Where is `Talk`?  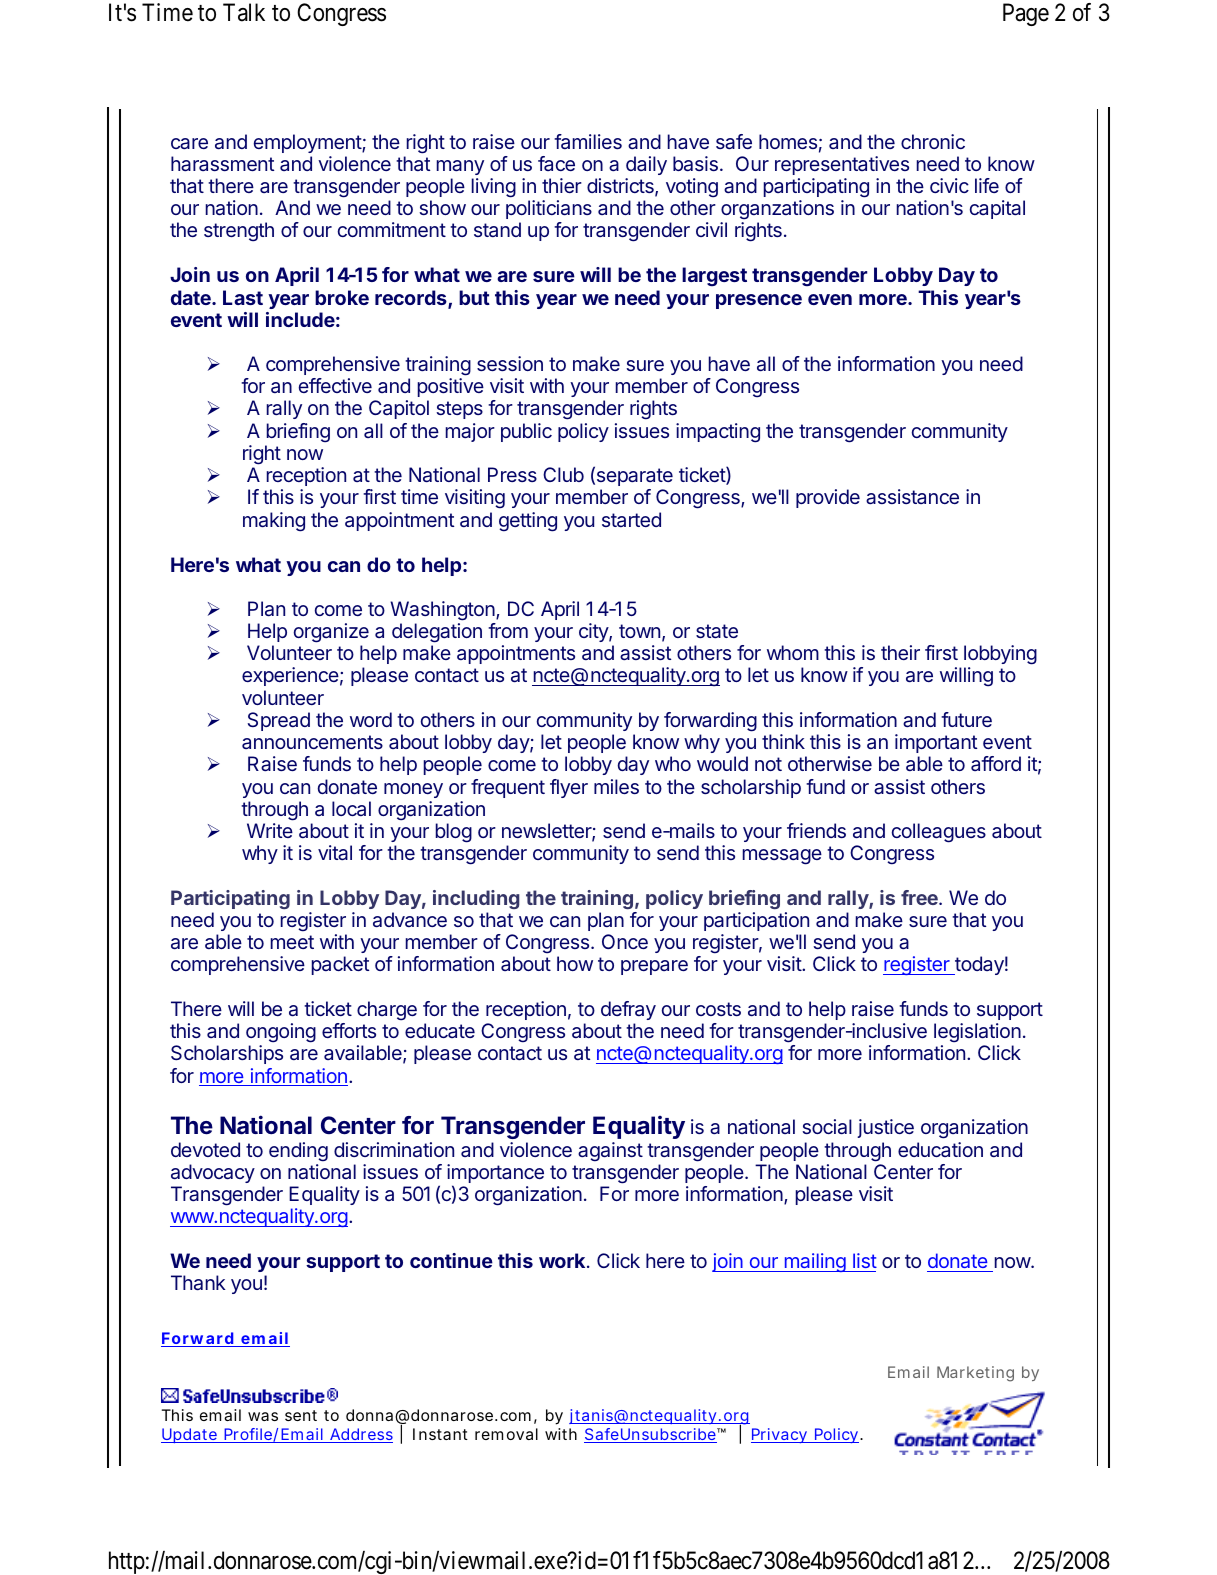
Talk is located at coordinates (244, 12).
